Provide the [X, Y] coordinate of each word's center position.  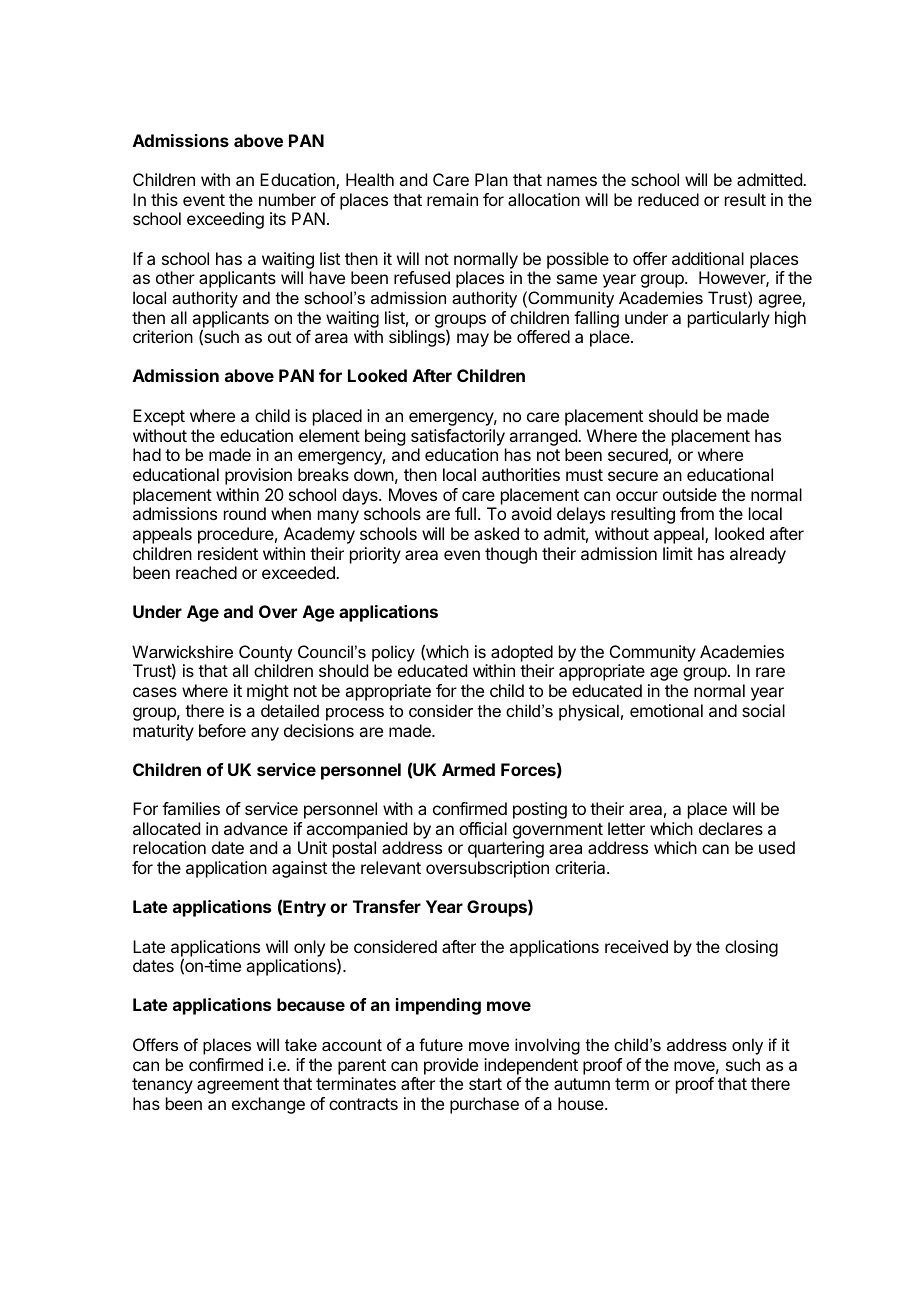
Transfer [387, 906]
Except [159, 417]
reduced [668, 199]
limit [678, 553]
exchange [268, 1105]
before [222, 730]
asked [496, 533]
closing [751, 948]
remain [452, 199]
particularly [729, 319]
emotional [666, 710]
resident [228, 553]
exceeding [225, 220]
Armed [468, 769]
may [473, 340]
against [299, 869]
